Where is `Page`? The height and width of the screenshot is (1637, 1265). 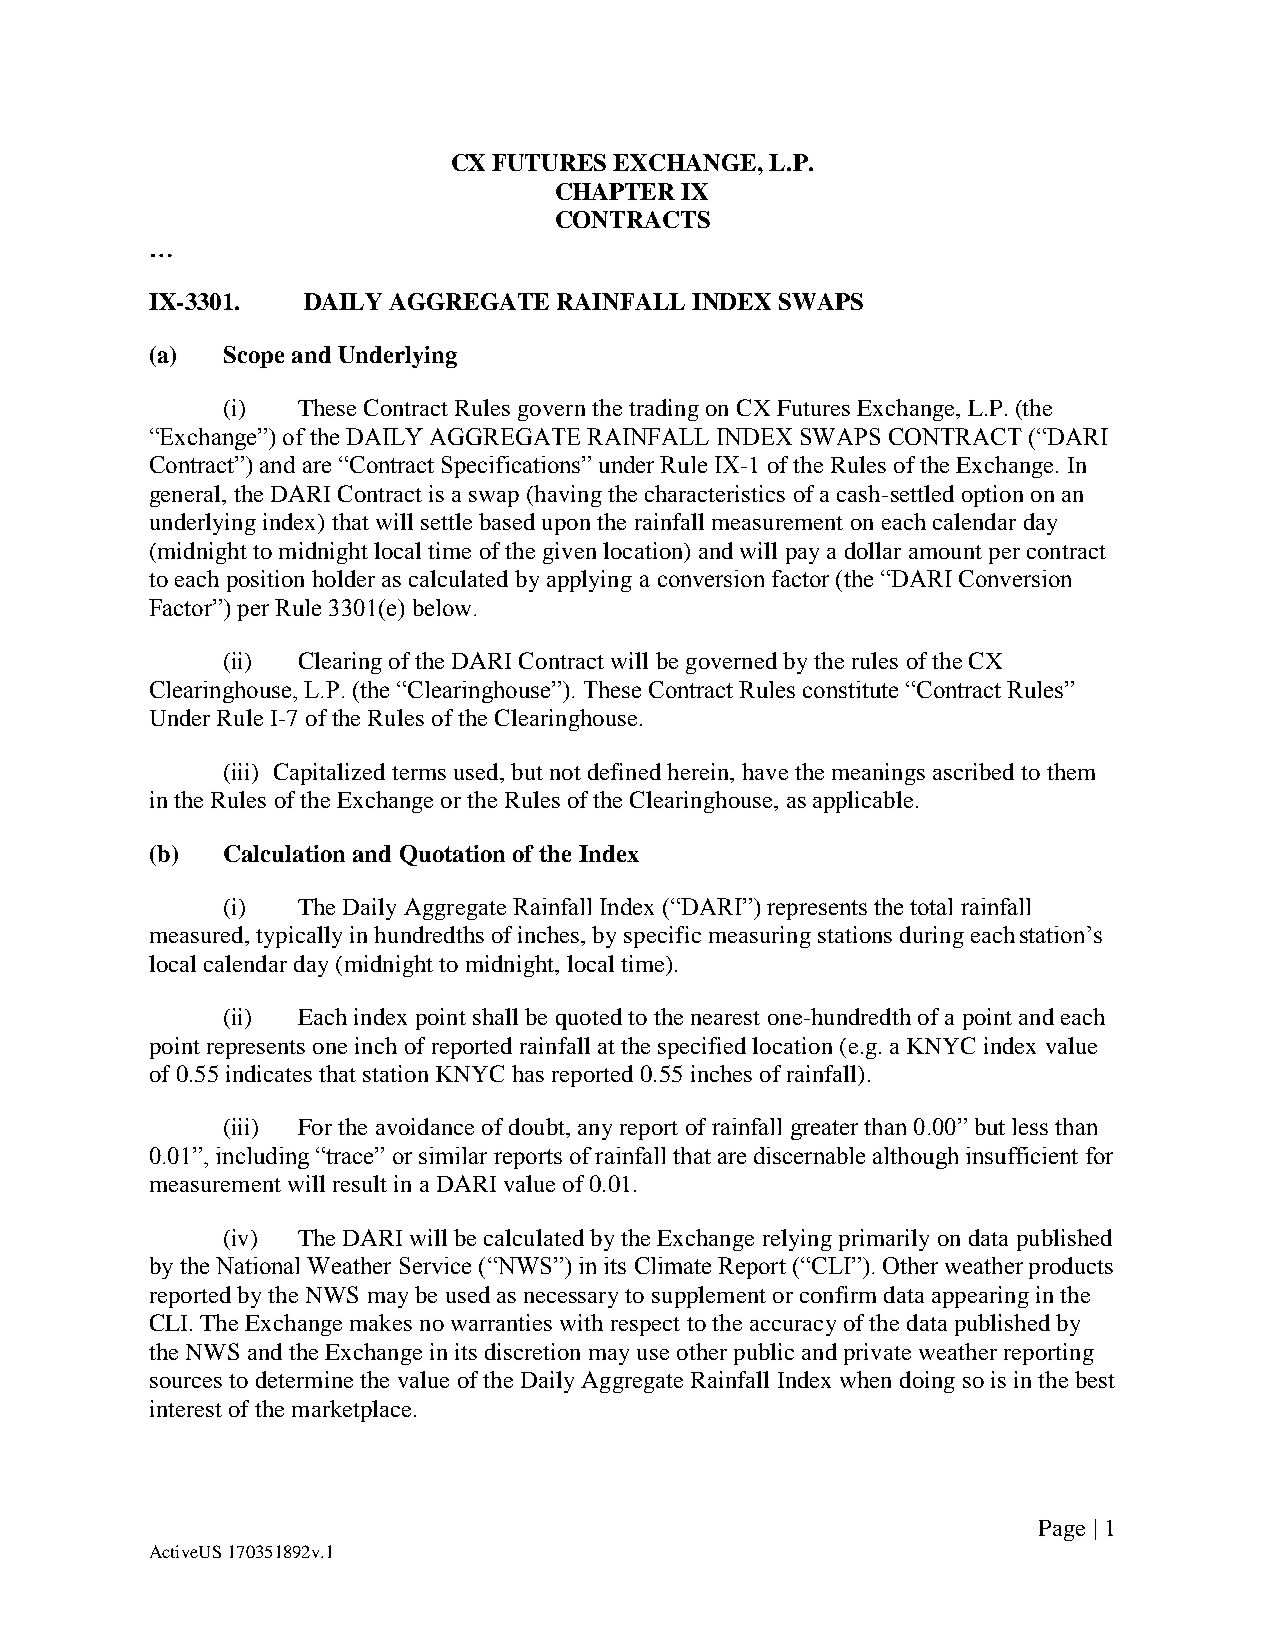
Page is located at coordinates (1062, 1530).
